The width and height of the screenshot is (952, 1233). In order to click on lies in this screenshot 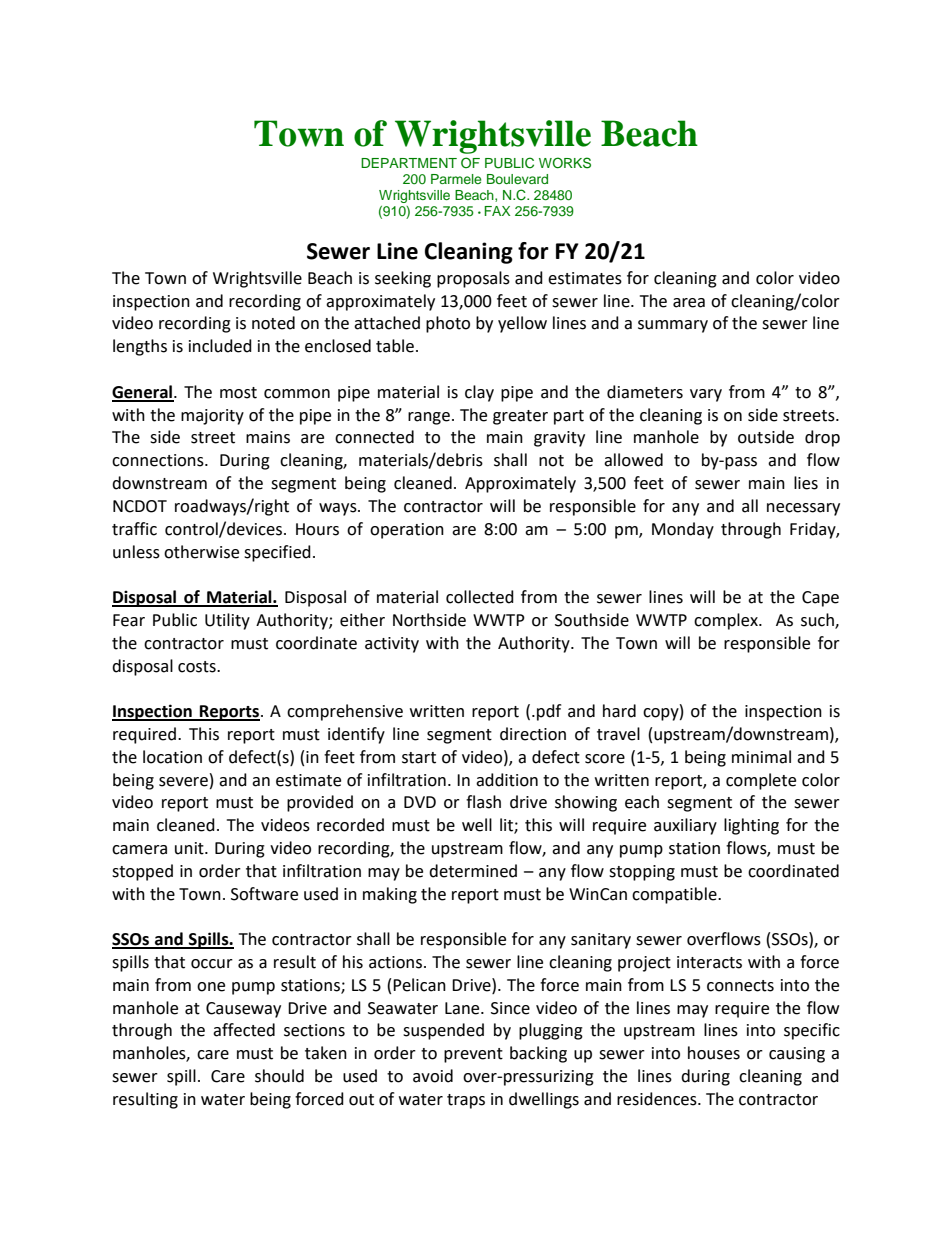, I will do `click(806, 483)`.
